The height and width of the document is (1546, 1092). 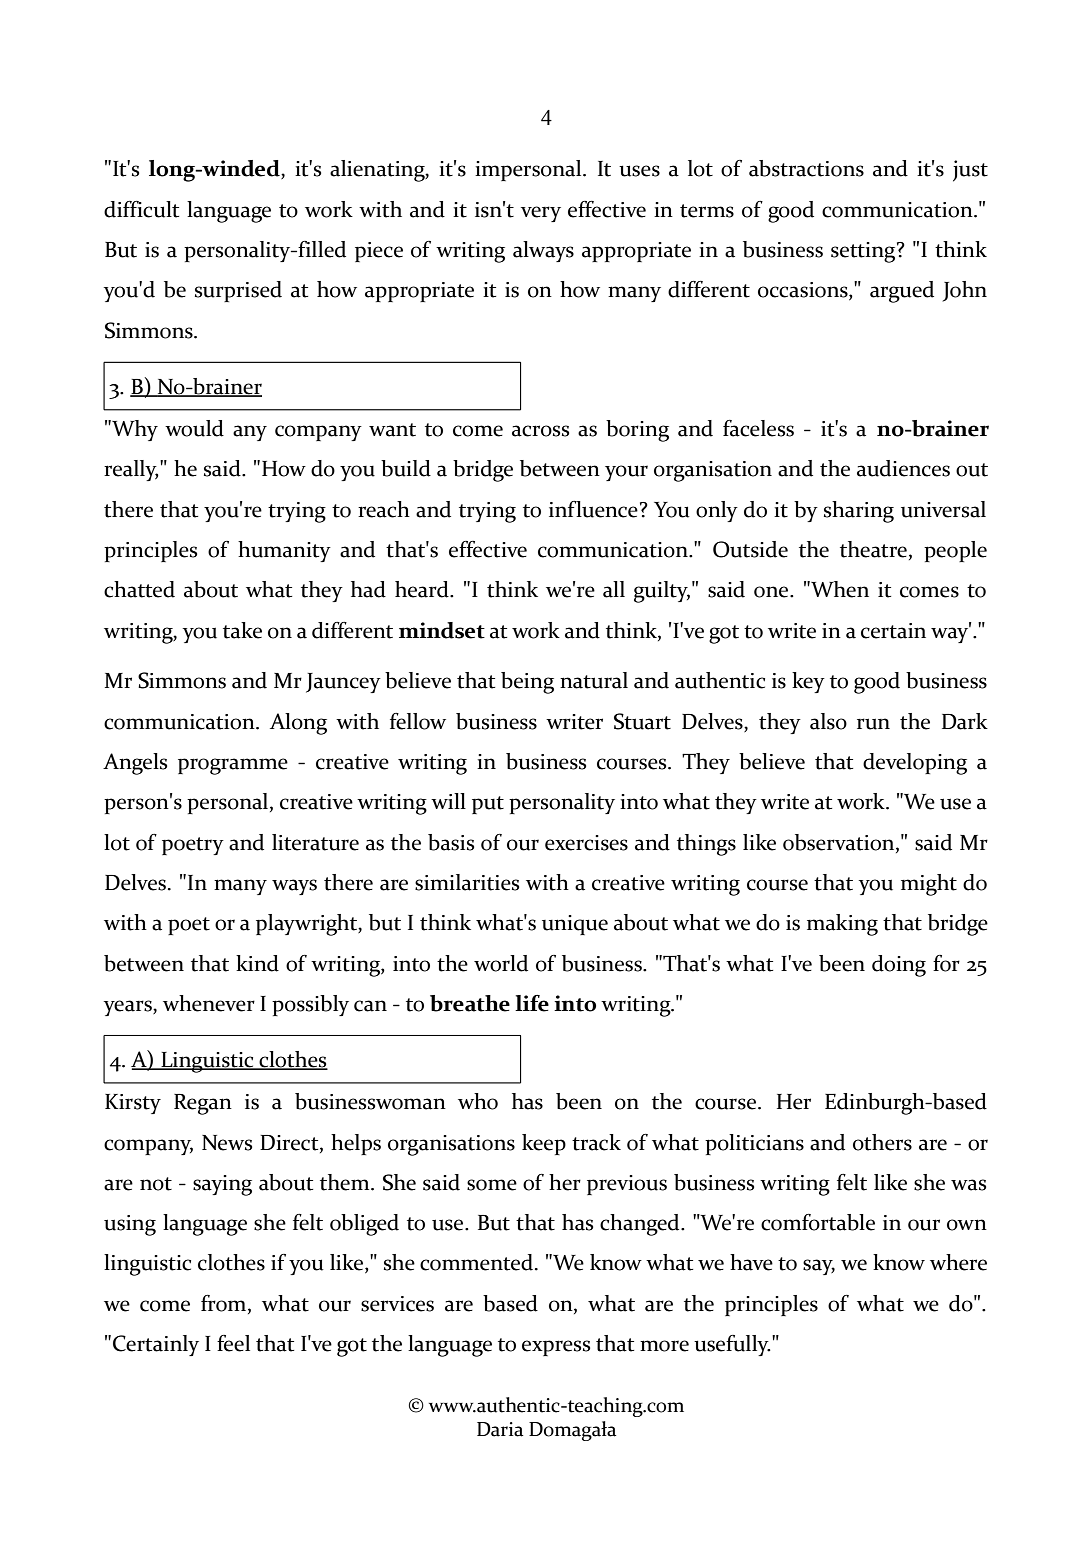 I want to click on humanity, so click(x=284, y=551).
